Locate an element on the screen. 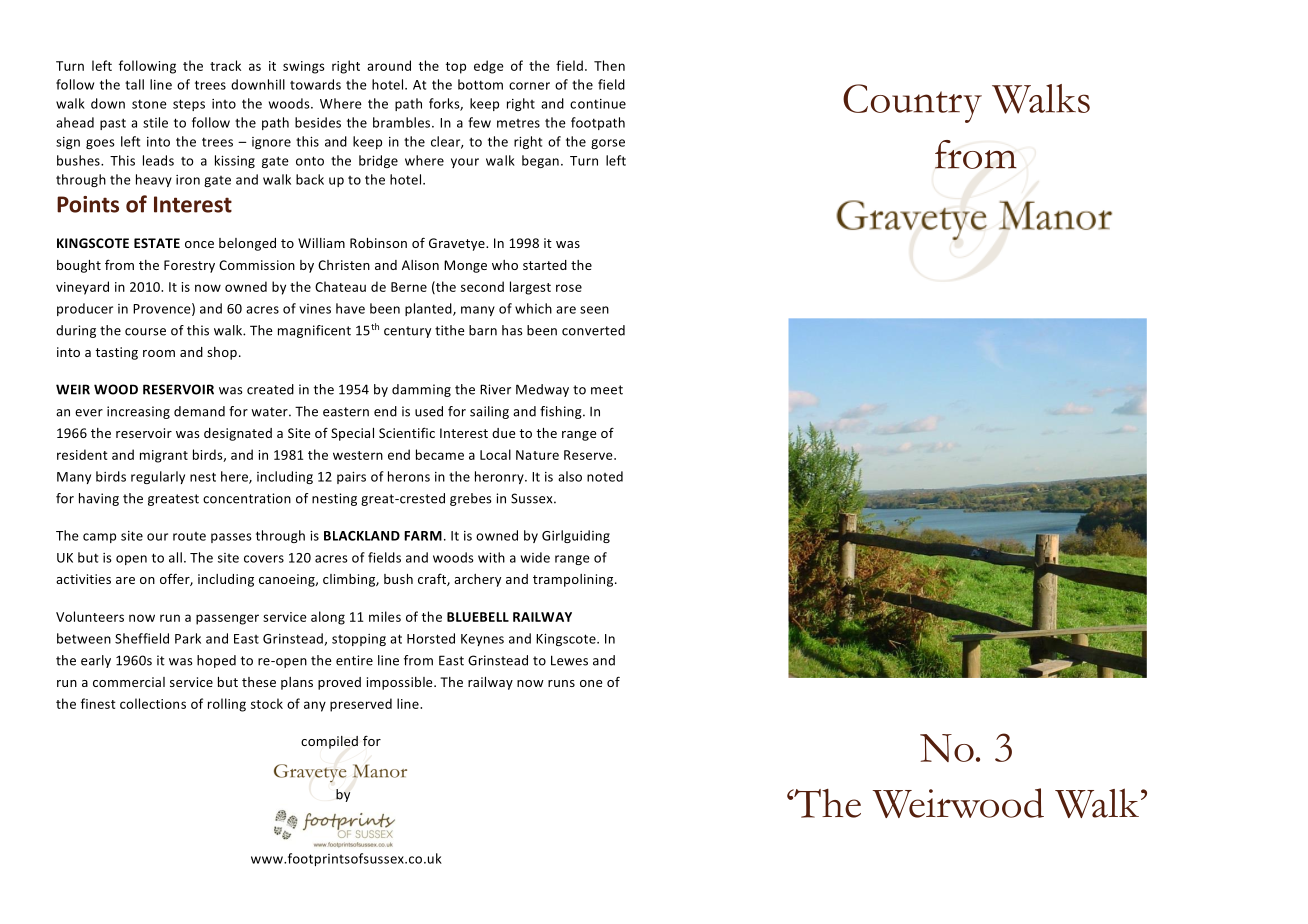  Country is located at coordinates (912, 103).
